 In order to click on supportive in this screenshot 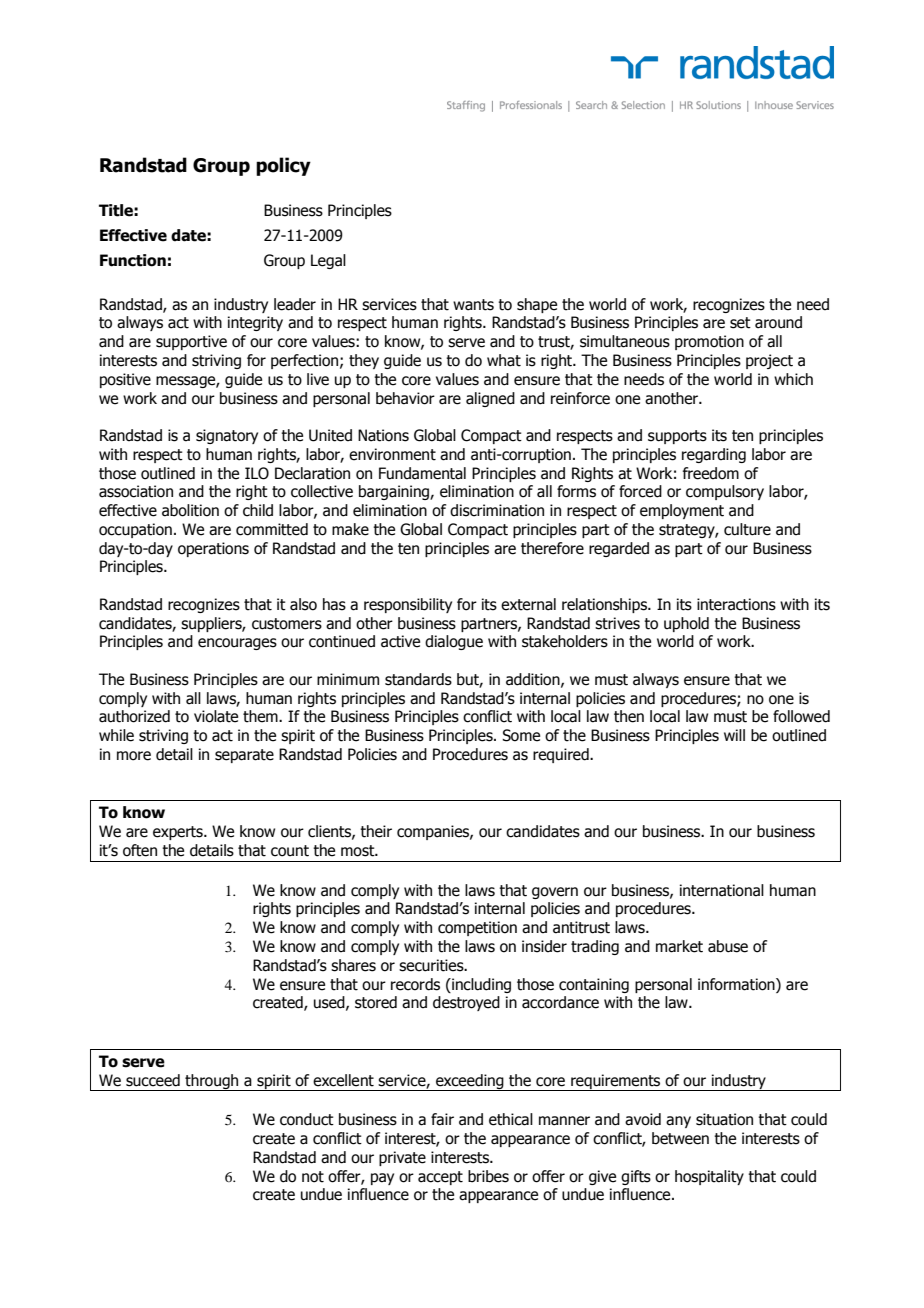, I will do `click(191, 342)`.
